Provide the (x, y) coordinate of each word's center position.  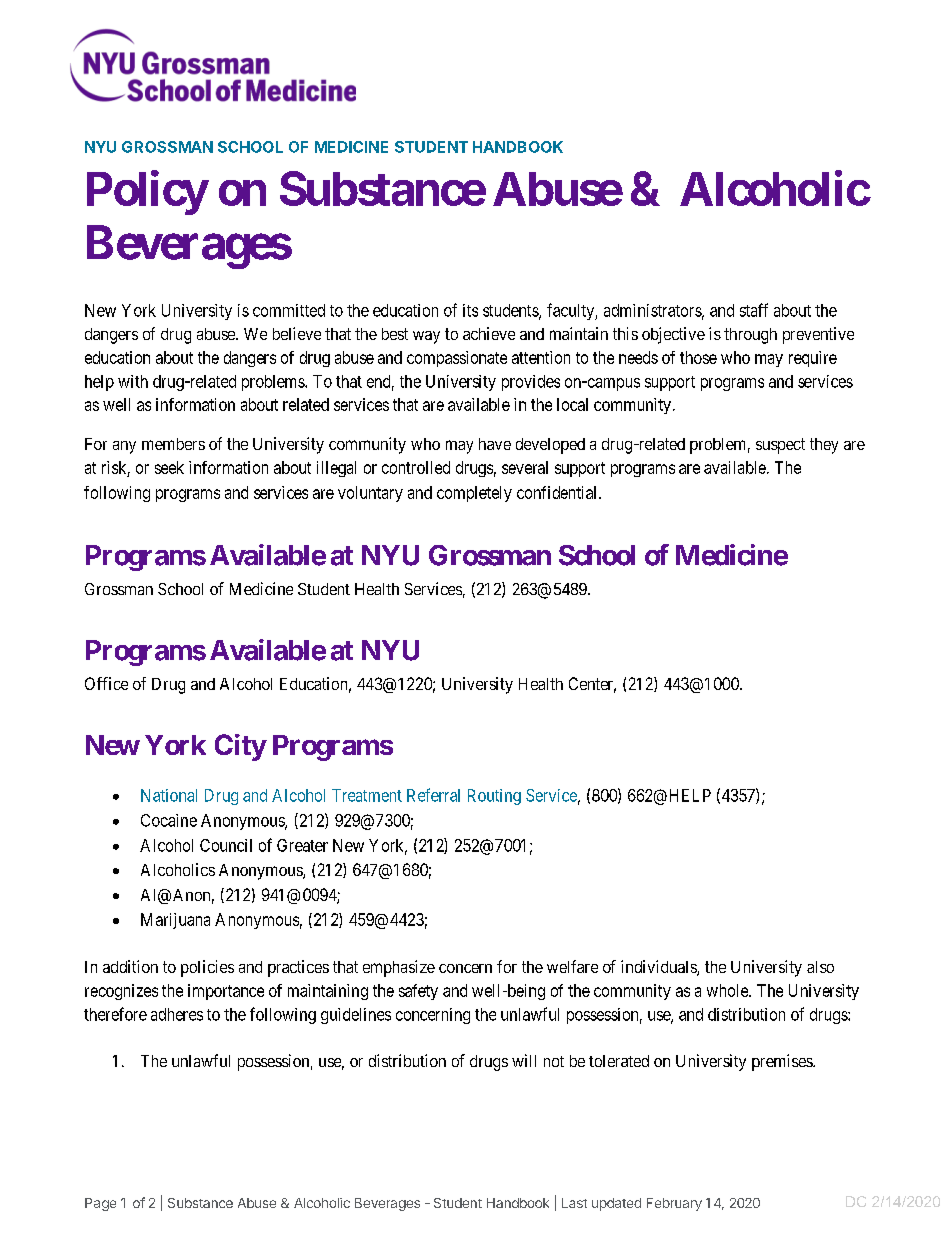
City (240, 747)
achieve (489, 333)
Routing (494, 797)
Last (574, 1203)
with (133, 381)
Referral (433, 795)
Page (100, 1204)
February (674, 1204)
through (750, 336)
